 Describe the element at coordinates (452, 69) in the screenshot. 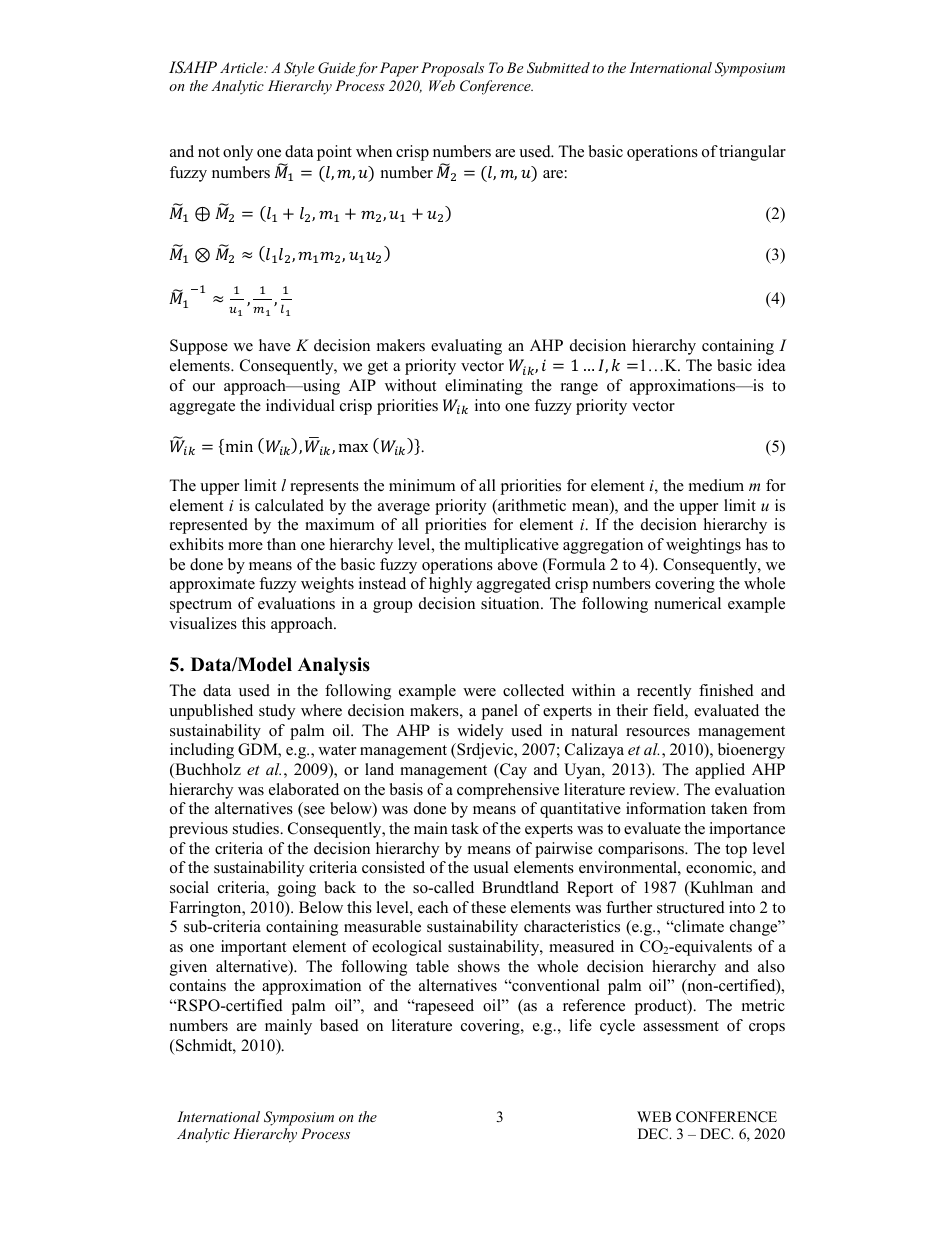

I see `Proposals` at that location.
